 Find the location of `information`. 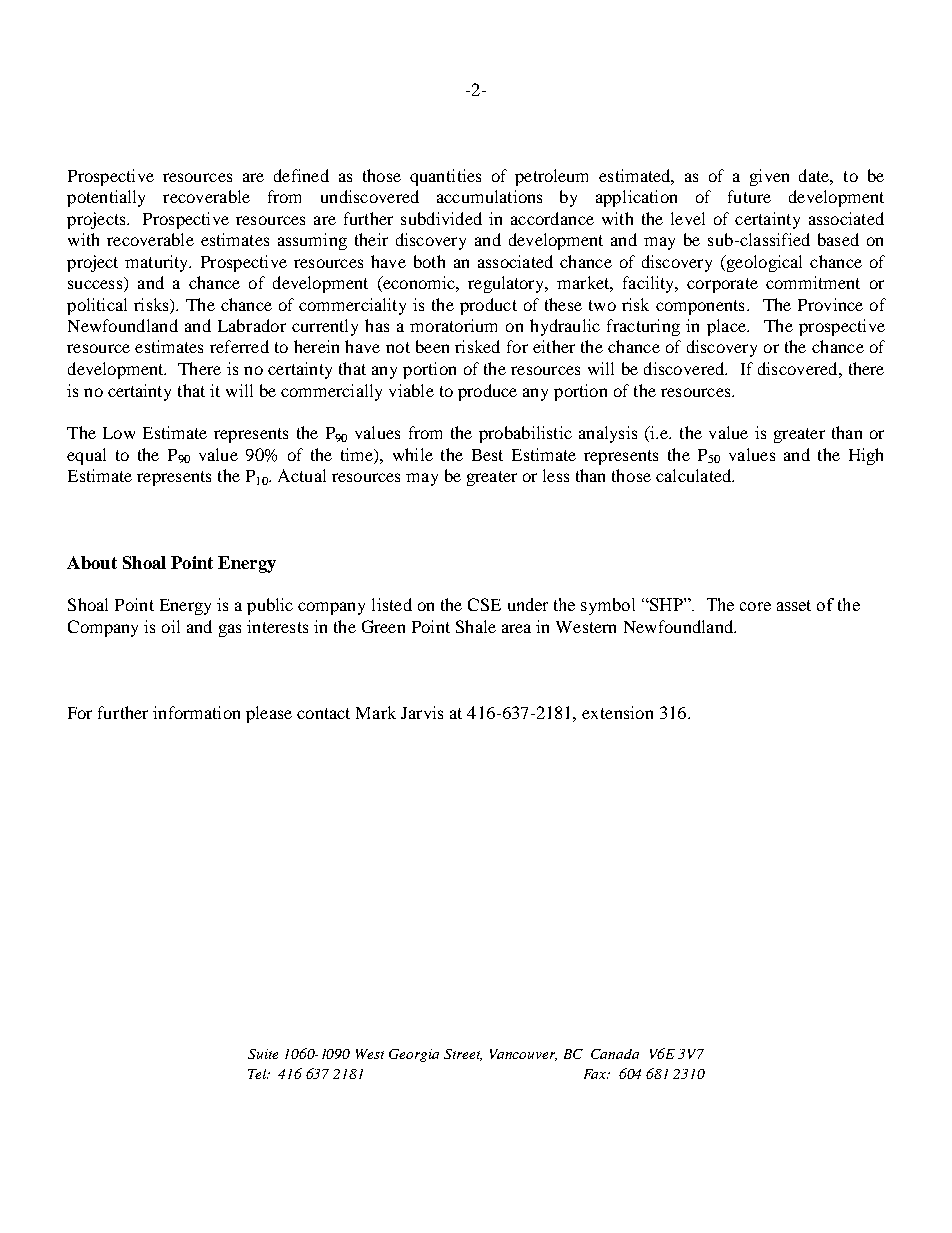

information is located at coordinates (196, 712).
